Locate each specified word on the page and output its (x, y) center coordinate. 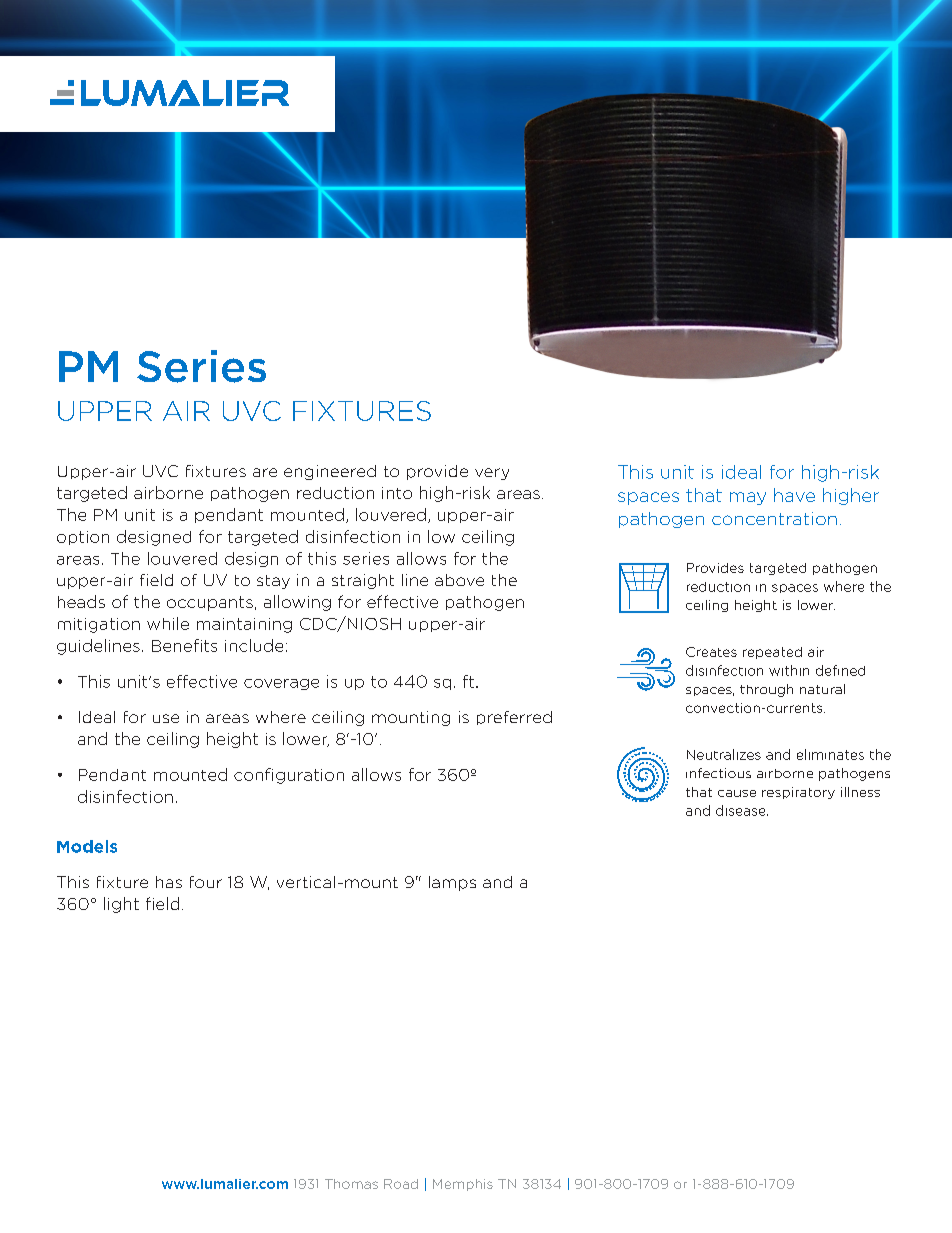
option (83, 538)
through (766, 690)
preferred (514, 718)
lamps (452, 883)
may (748, 498)
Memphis (463, 1185)
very (492, 474)
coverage (281, 684)
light (121, 905)
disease (742, 810)
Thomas (351, 1184)
